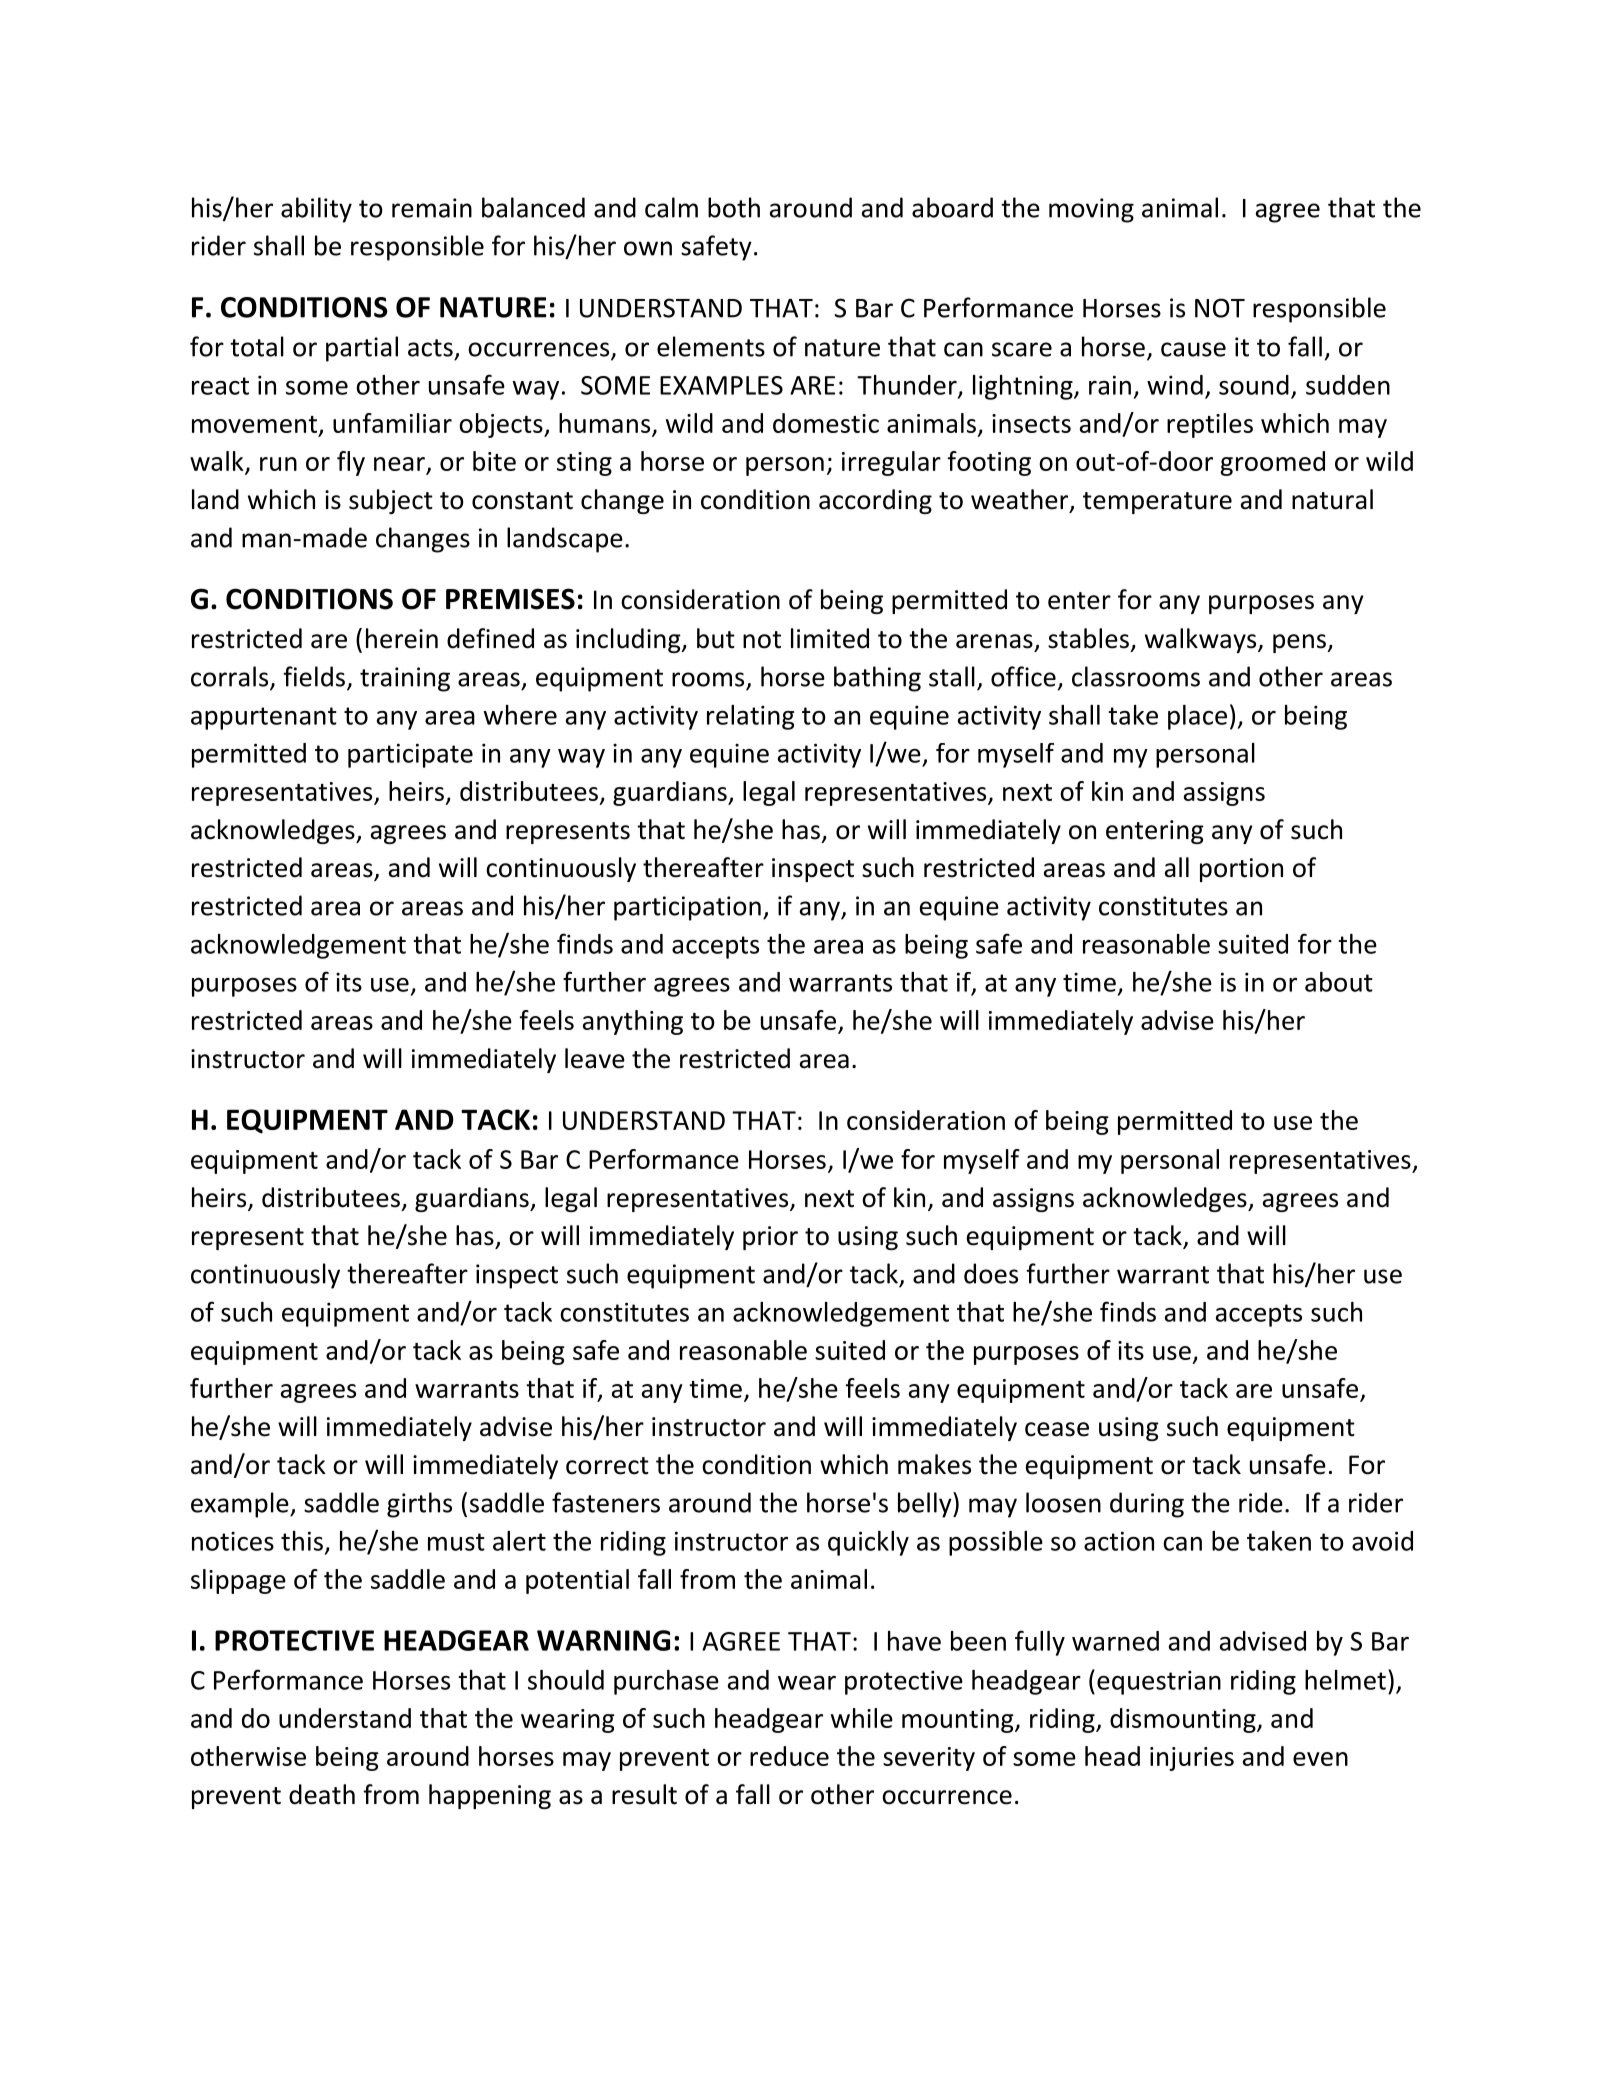  What do you see at coordinates (1197, 717) in the page?
I see `place` at bounding box center [1197, 717].
